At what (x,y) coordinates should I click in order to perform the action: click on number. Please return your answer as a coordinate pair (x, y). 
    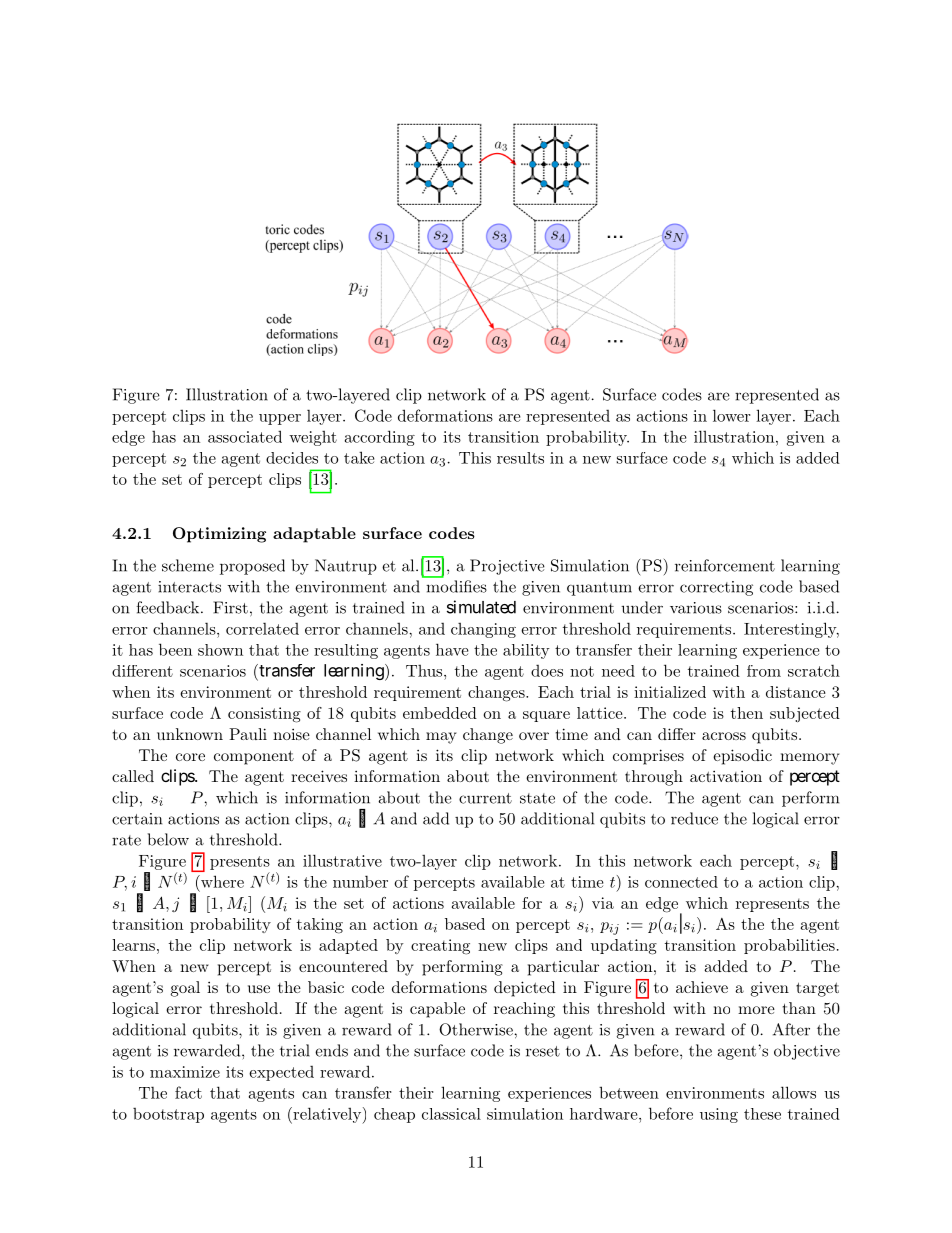
    Looking at the image, I should click on (360, 881).
